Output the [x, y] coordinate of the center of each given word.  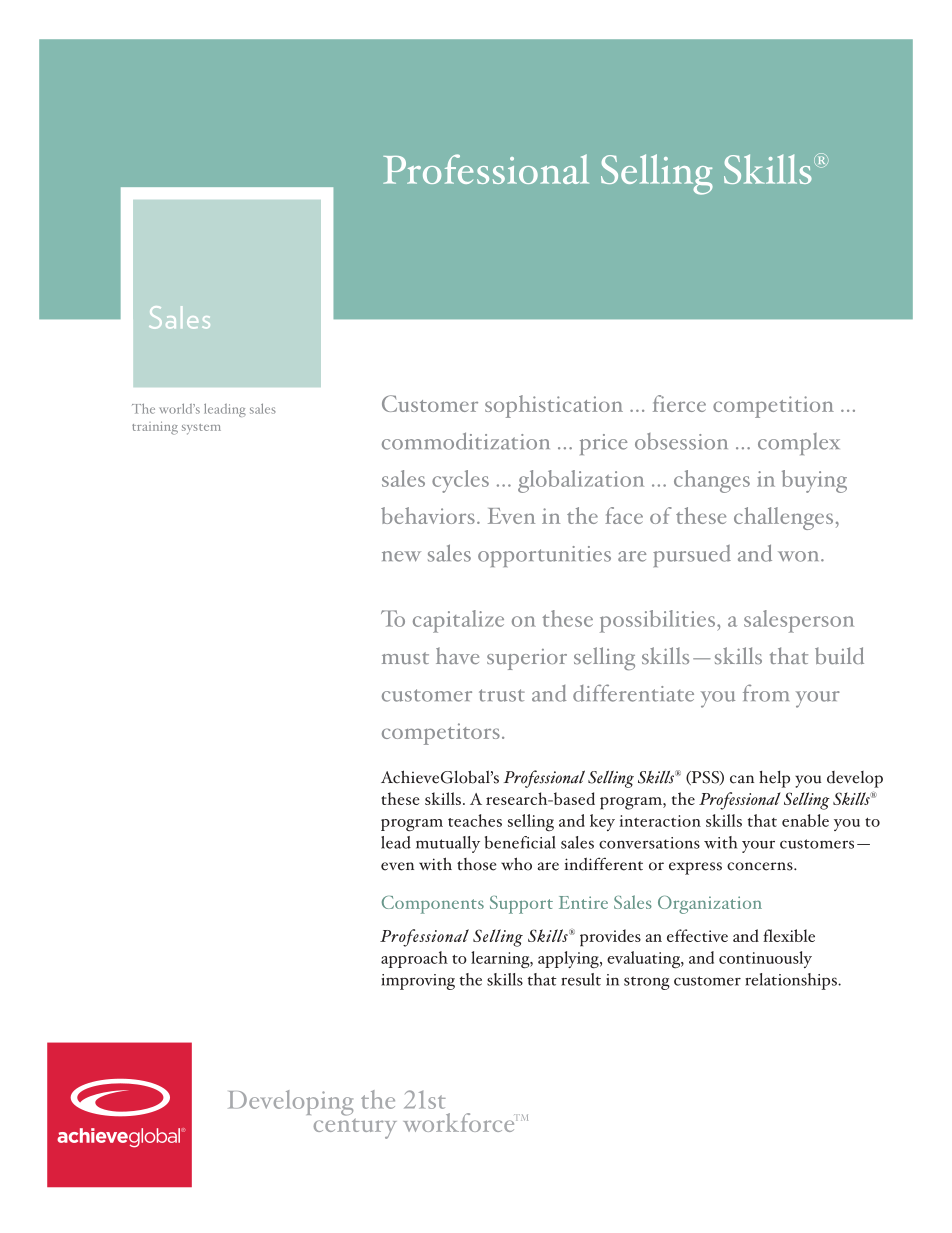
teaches [475, 820]
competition [773, 407]
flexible [789, 935]
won [800, 556]
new [401, 556]
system [201, 429]
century [355, 1129]
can [742, 779]
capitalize [458, 621]
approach [414, 959]
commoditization [466, 441]
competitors [441, 734]
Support [521, 905]
